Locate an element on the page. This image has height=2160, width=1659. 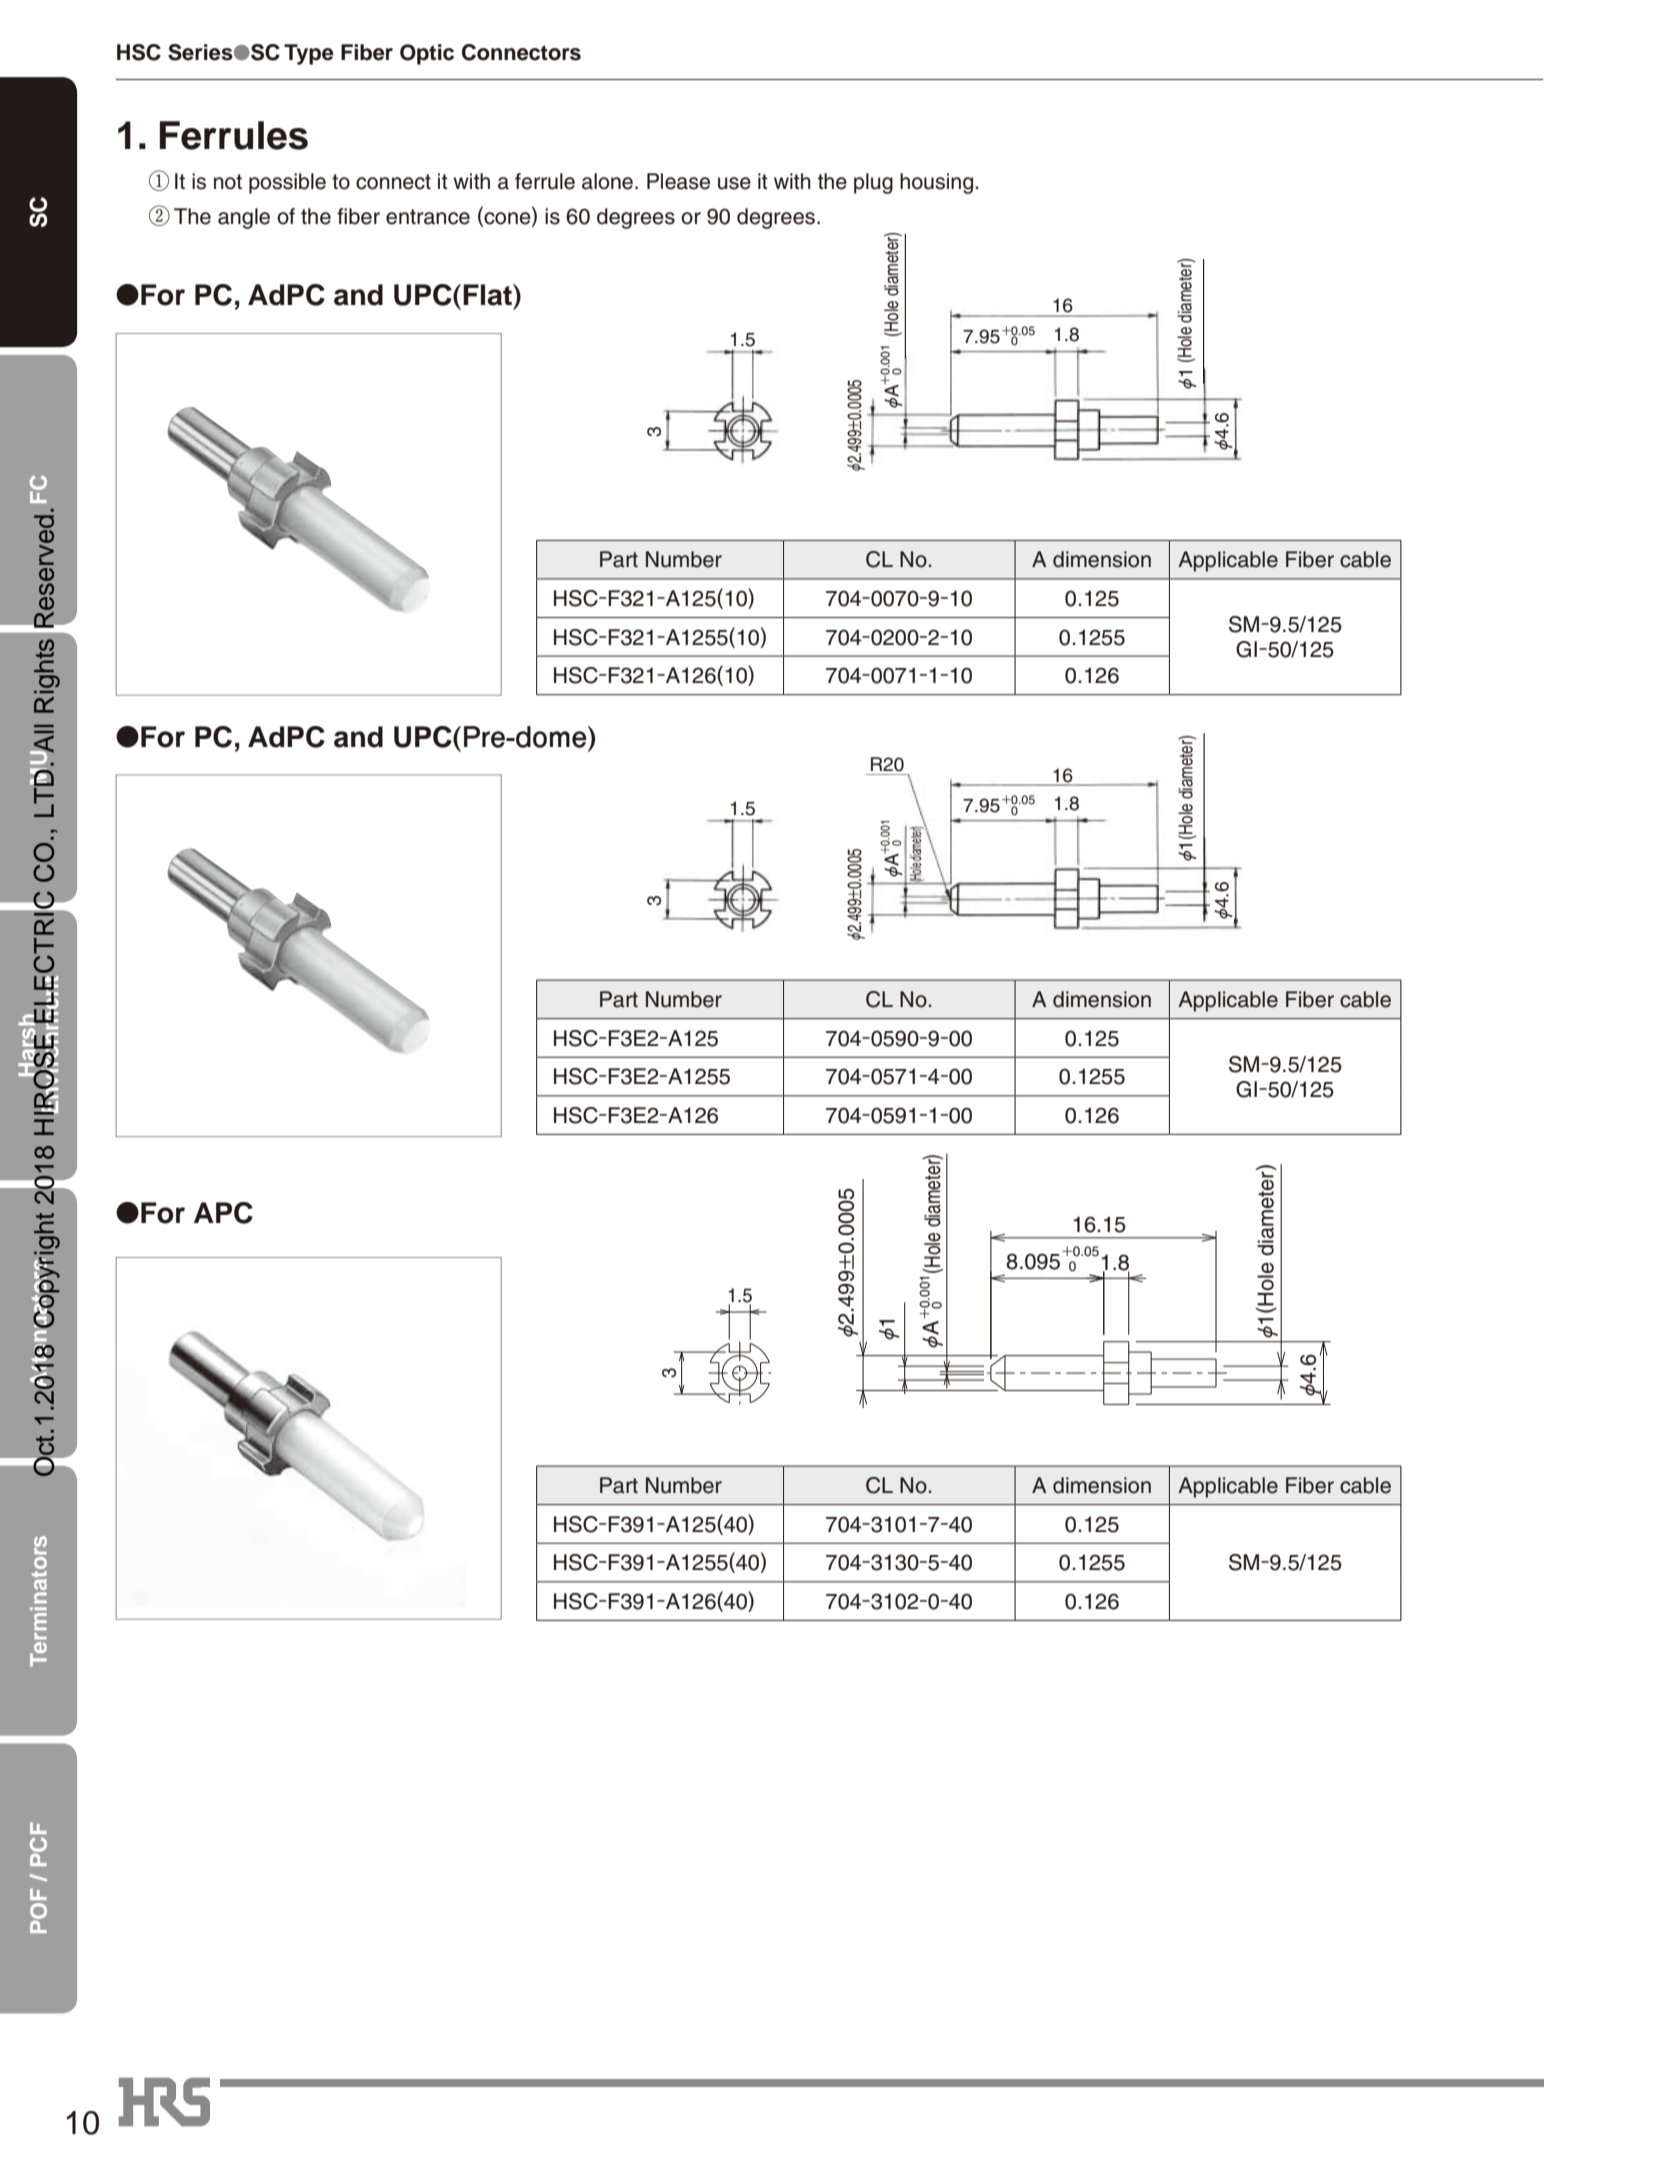
not is located at coordinates (228, 182).
